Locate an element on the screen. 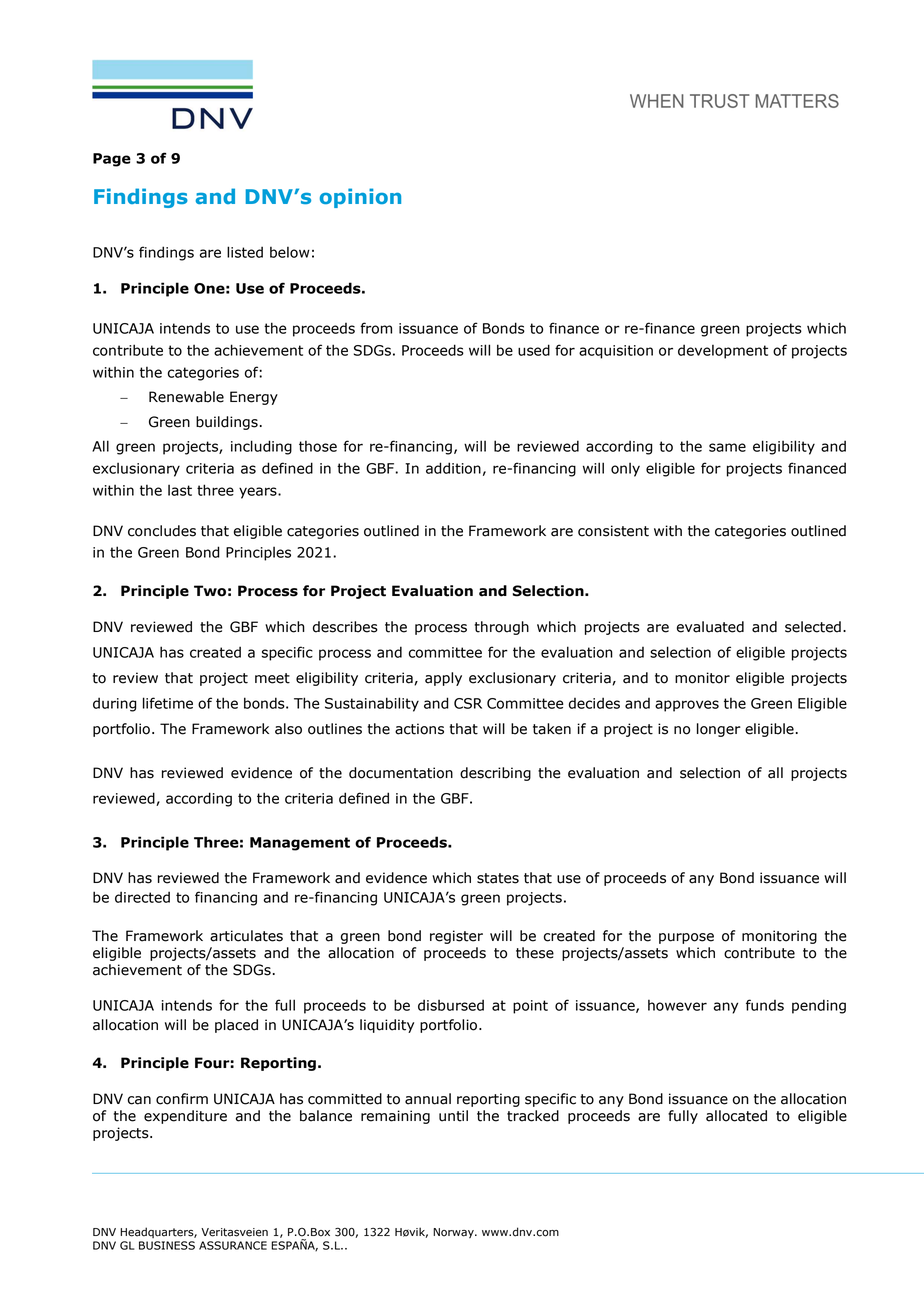 This screenshot has width=924, height=1308. development is located at coordinates (723, 351).
